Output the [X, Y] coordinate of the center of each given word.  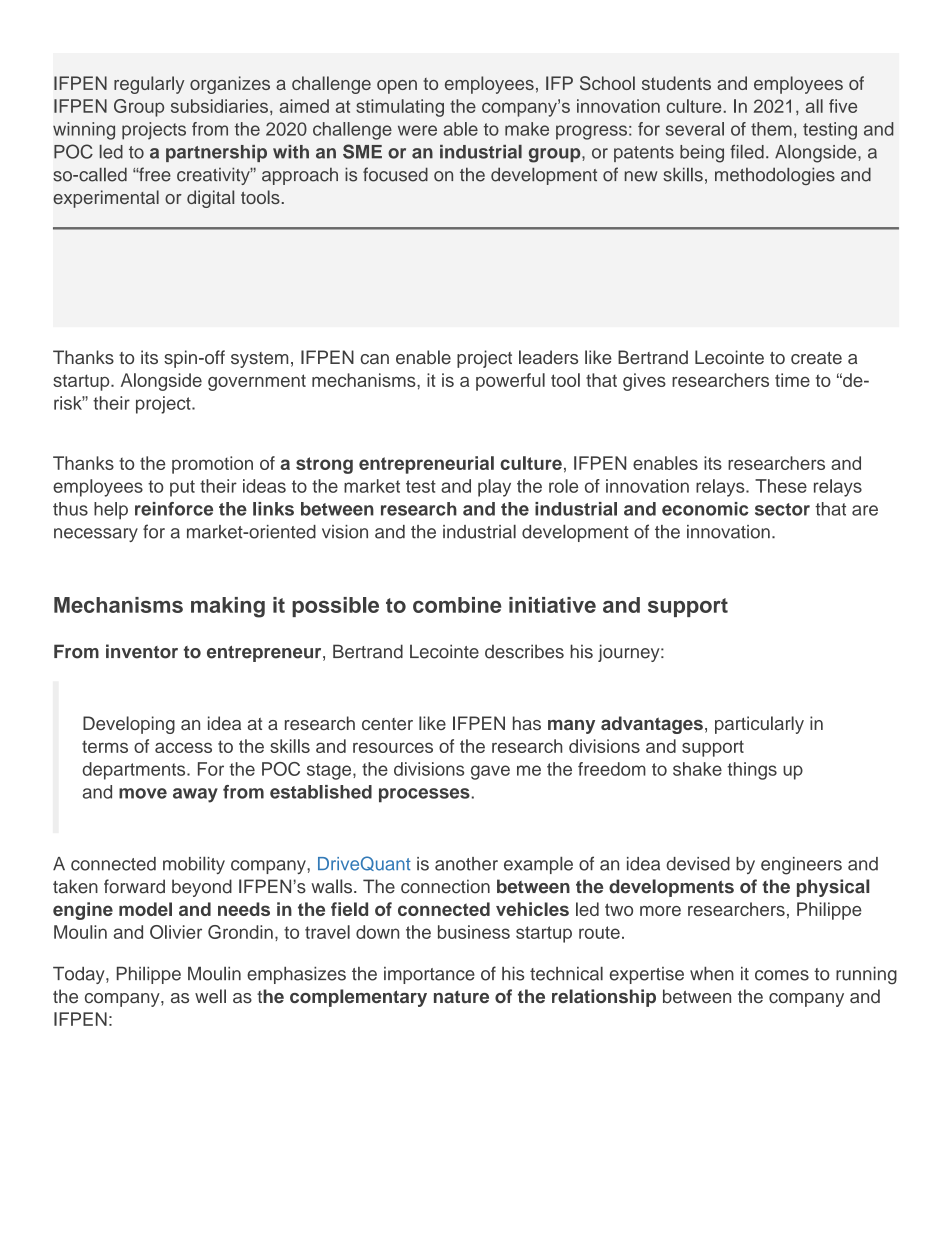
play [494, 488]
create [816, 358]
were [417, 130]
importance [429, 975]
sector [782, 509]
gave [490, 772]
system [259, 360]
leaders [548, 357]
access [183, 747]
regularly [149, 85]
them [771, 129]
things [752, 771]
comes [782, 975]
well [210, 996]
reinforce [174, 509]
